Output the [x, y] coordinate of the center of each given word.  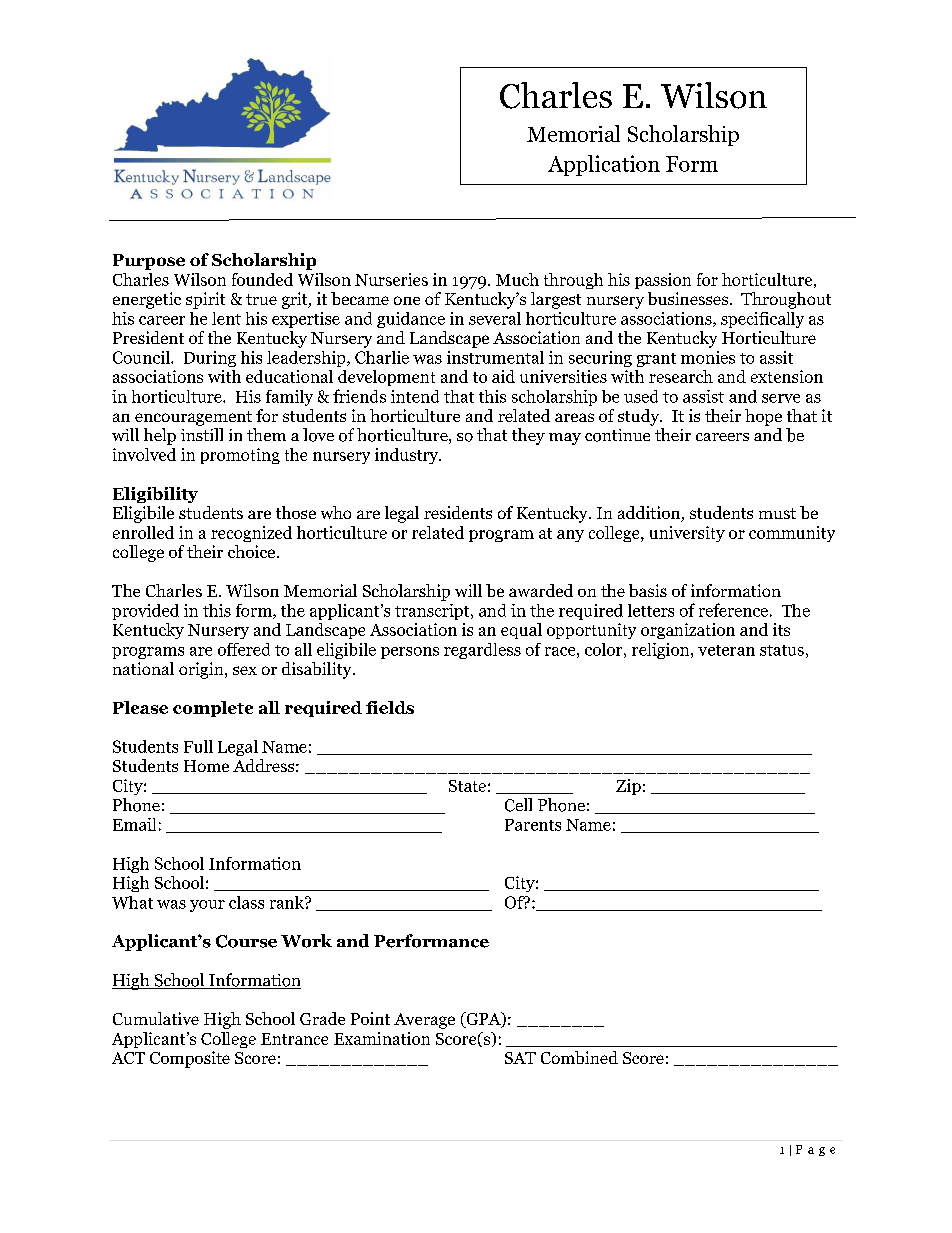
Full [198, 746]
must [777, 513]
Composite [190, 1059]
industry [408, 456]
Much [517, 279]
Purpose [149, 262]
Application [604, 165]
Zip [628, 787]
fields [390, 707]
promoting [240, 456]
